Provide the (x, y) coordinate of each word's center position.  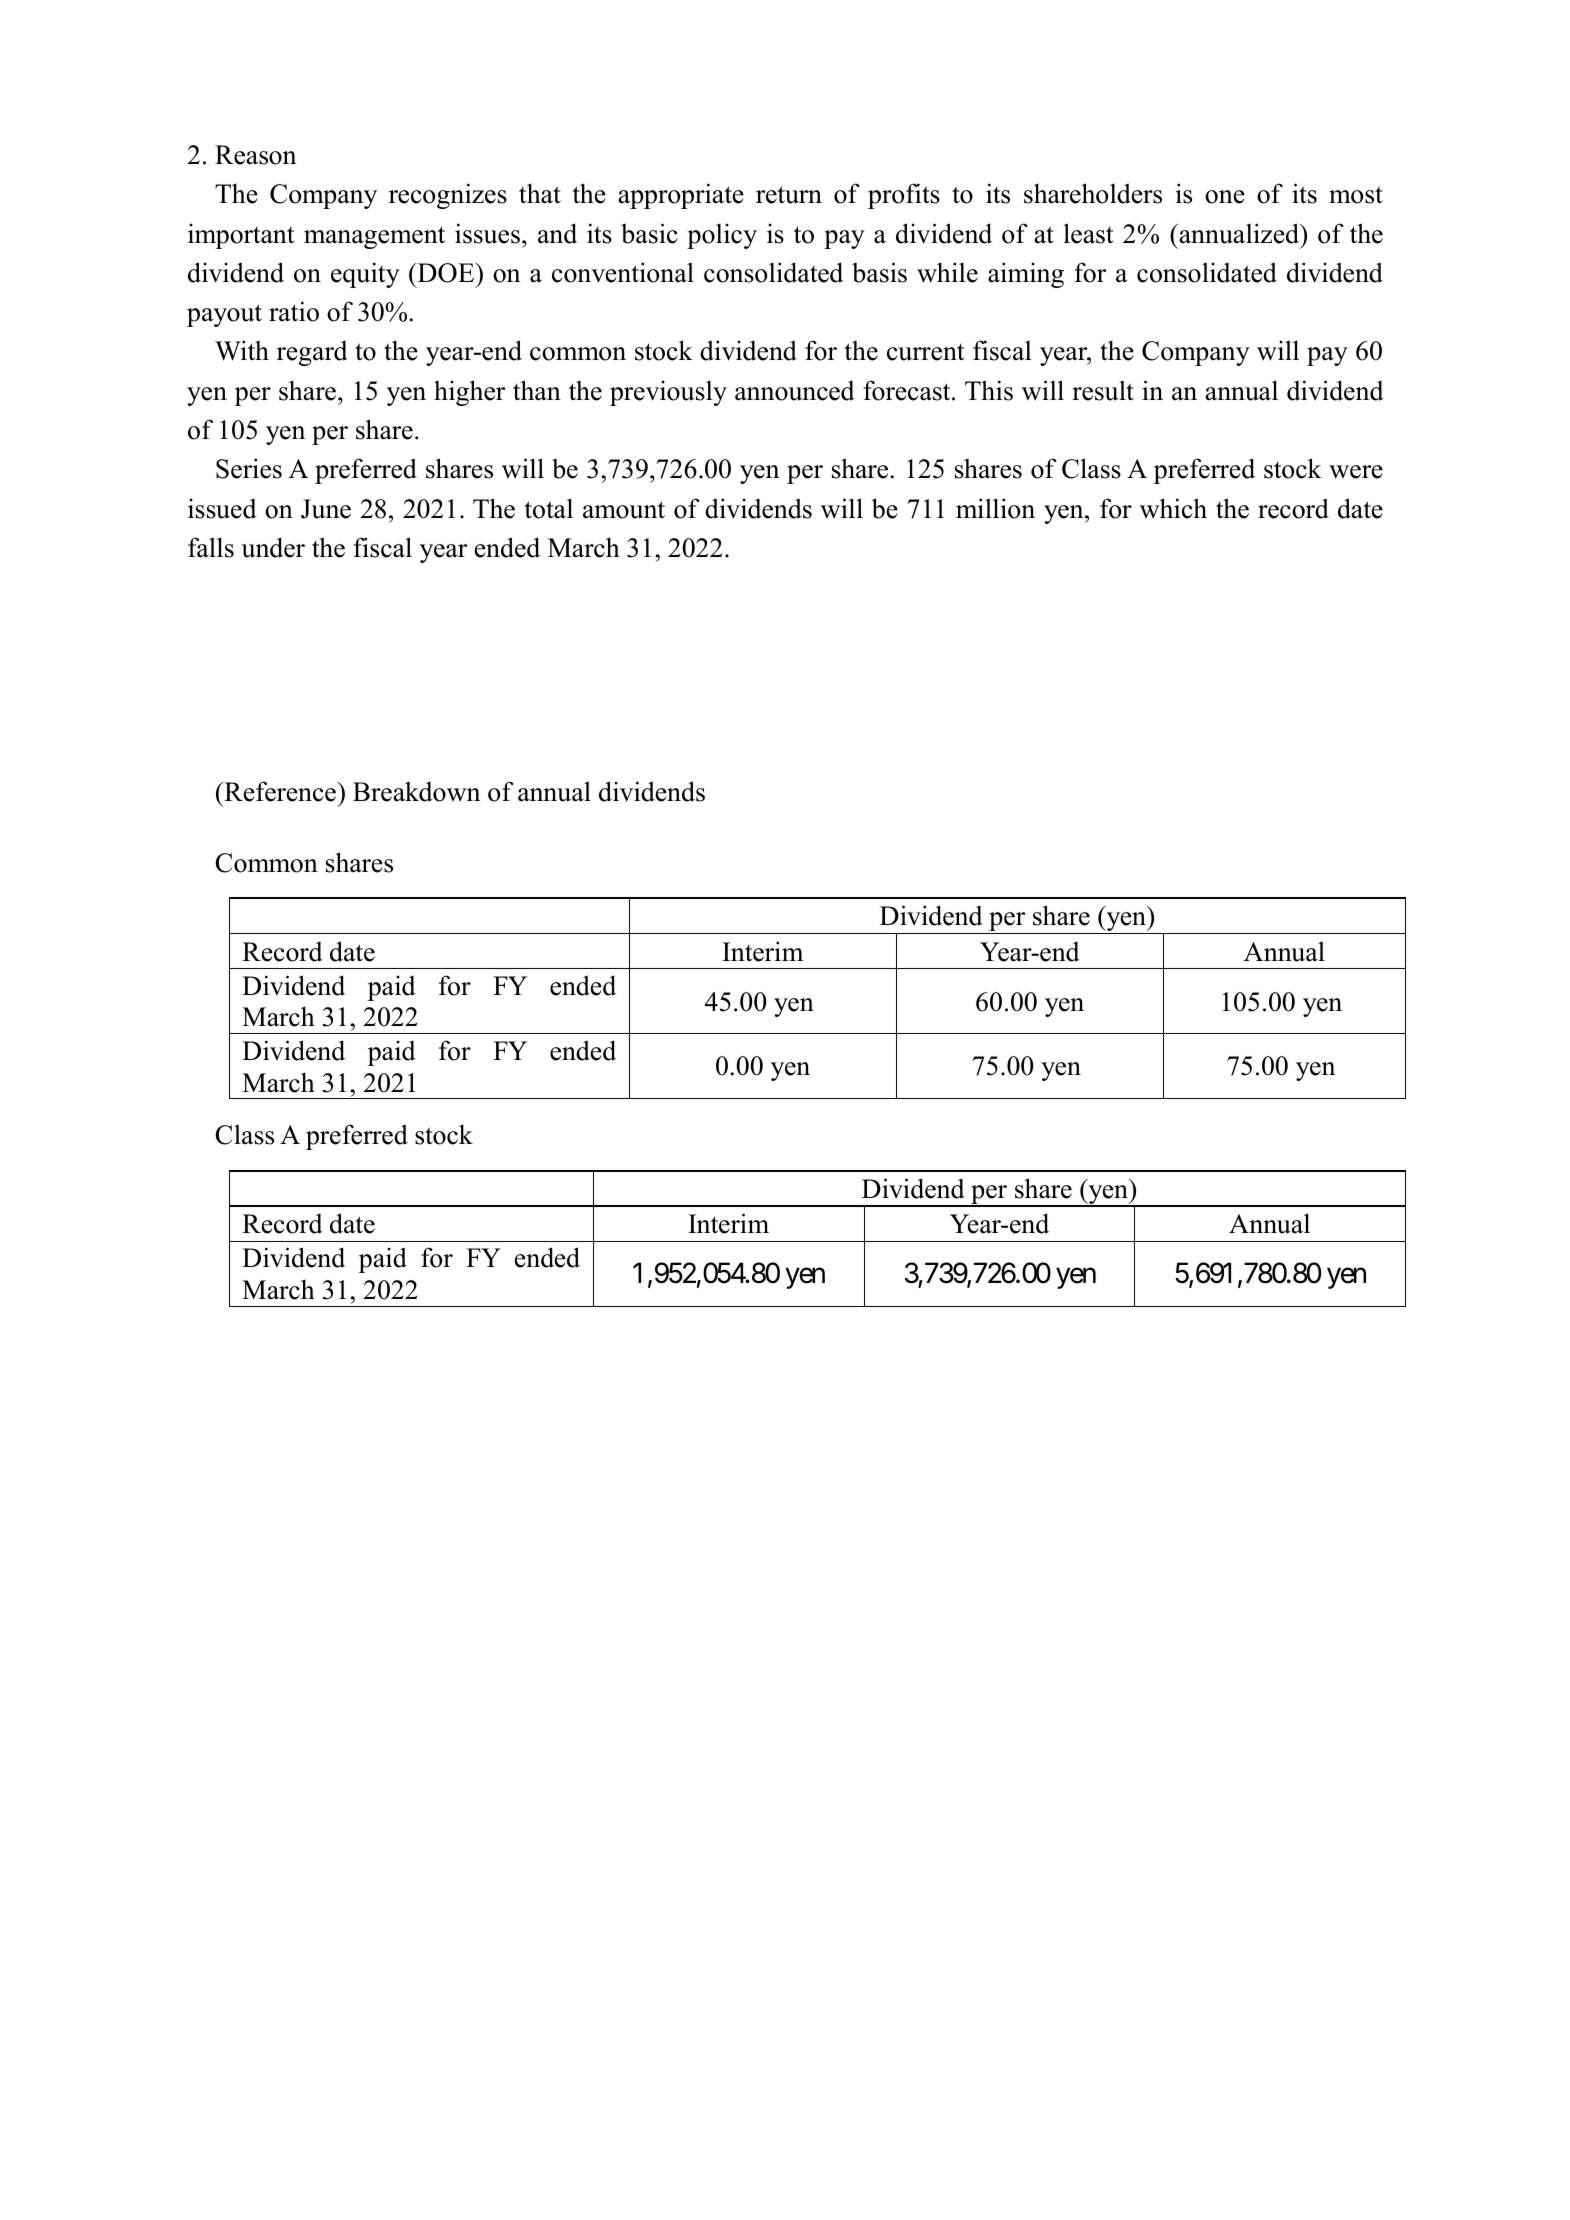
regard (312, 353)
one (1225, 197)
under (273, 547)
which (1173, 508)
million (995, 508)
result (1103, 390)
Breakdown (416, 791)
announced (795, 390)
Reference (280, 791)
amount (624, 510)
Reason (255, 155)
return (789, 195)
